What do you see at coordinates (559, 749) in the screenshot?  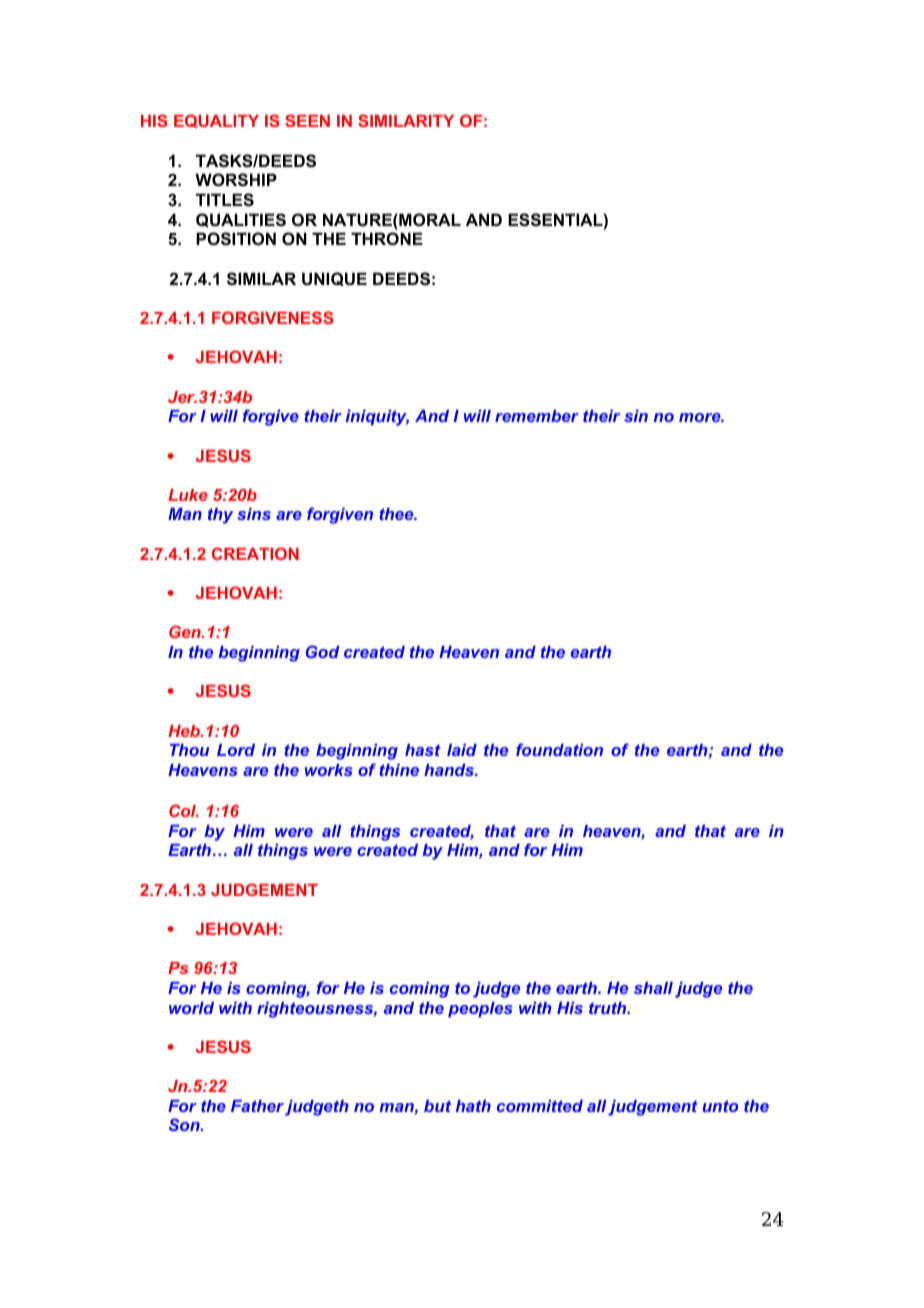 I see `foundation` at bounding box center [559, 749].
